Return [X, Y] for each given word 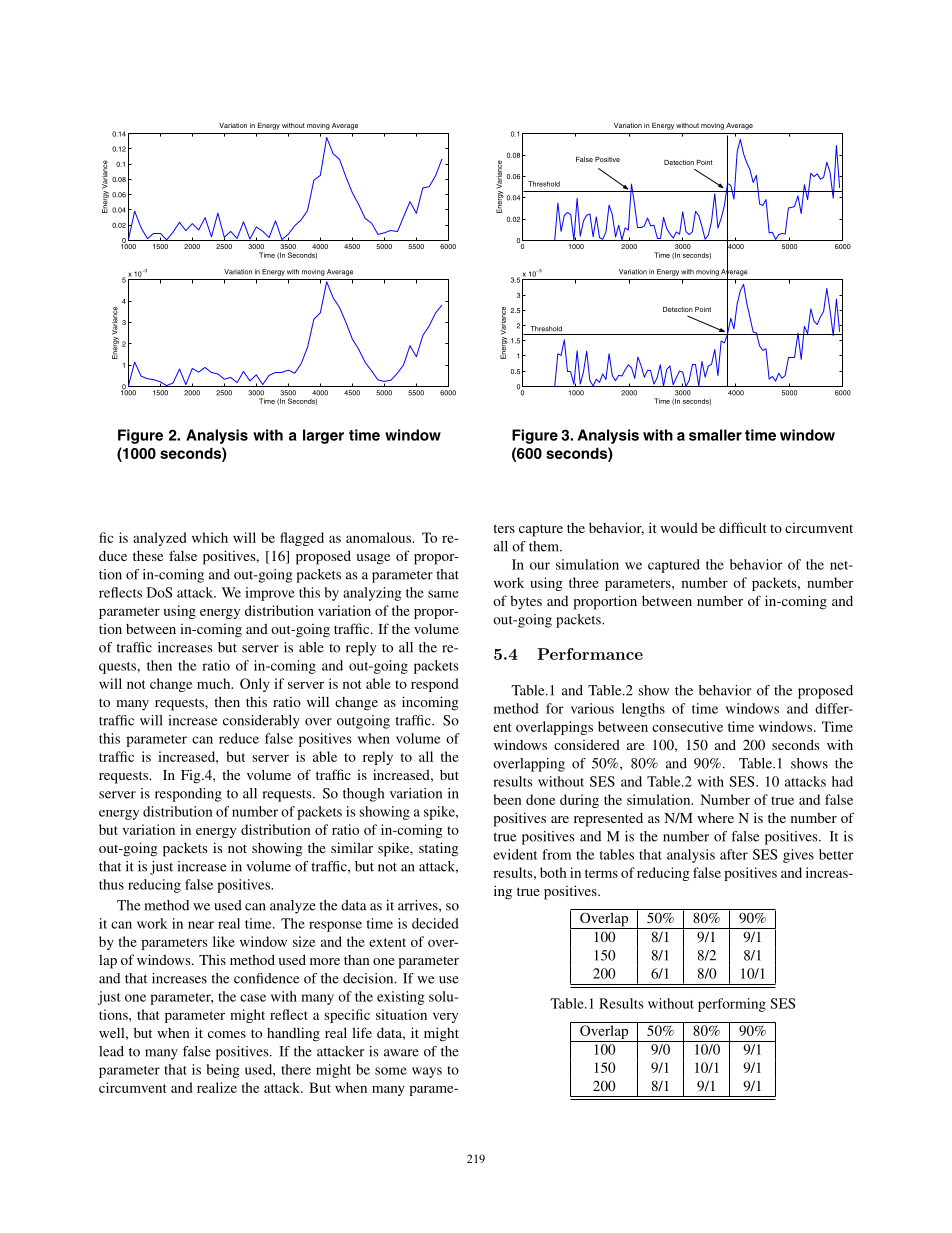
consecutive [687, 726]
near [201, 925]
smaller [715, 435]
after [734, 854]
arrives [419, 905]
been [507, 799]
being [223, 1071]
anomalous [379, 537]
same [443, 594]
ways [427, 1072]
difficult [743, 527]
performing [732, 1005]
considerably [261, 722]
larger [323, 436]
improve [270, 594]
